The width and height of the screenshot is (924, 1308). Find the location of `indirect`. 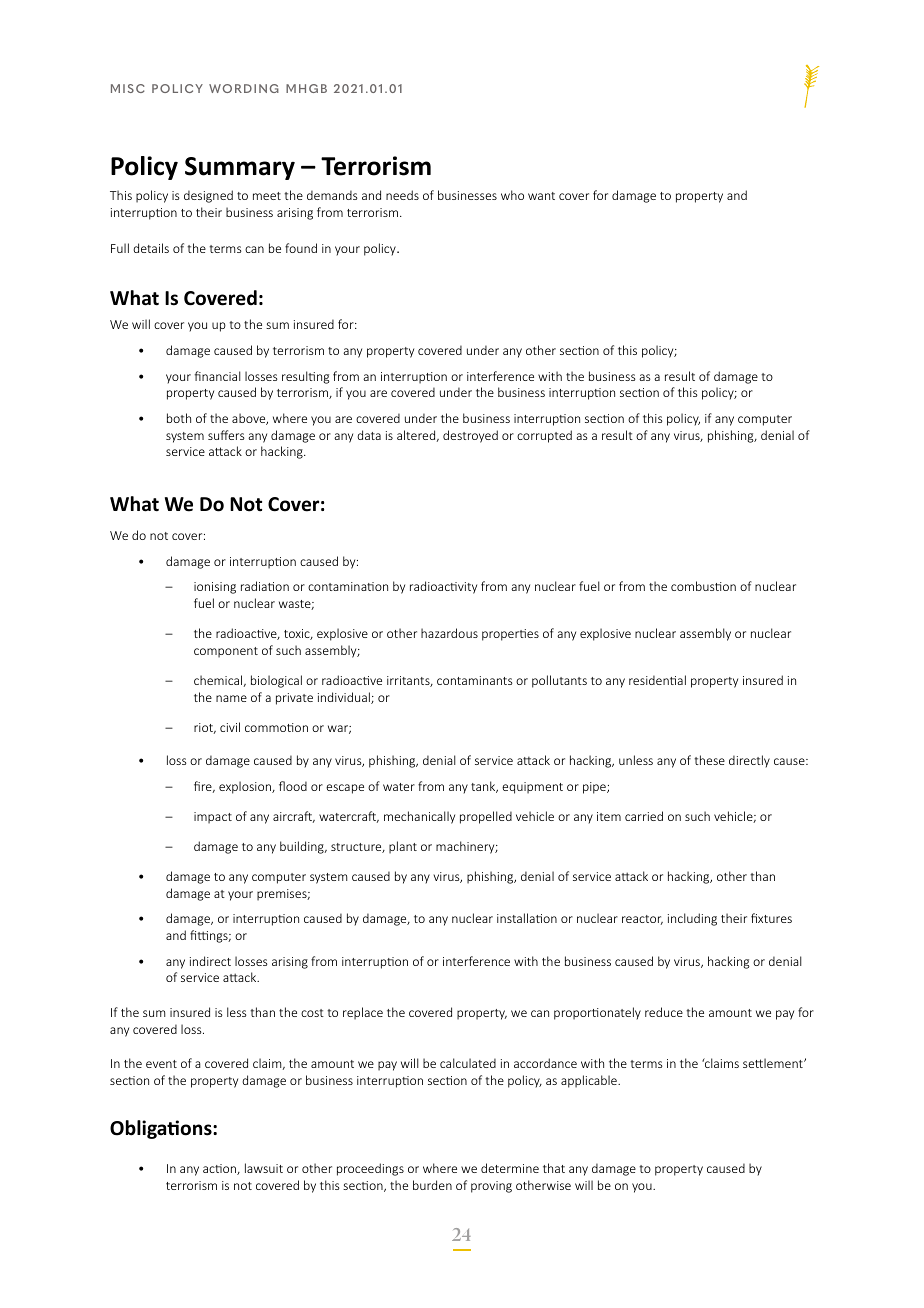

indirect is located at coordinates (210, 961).
